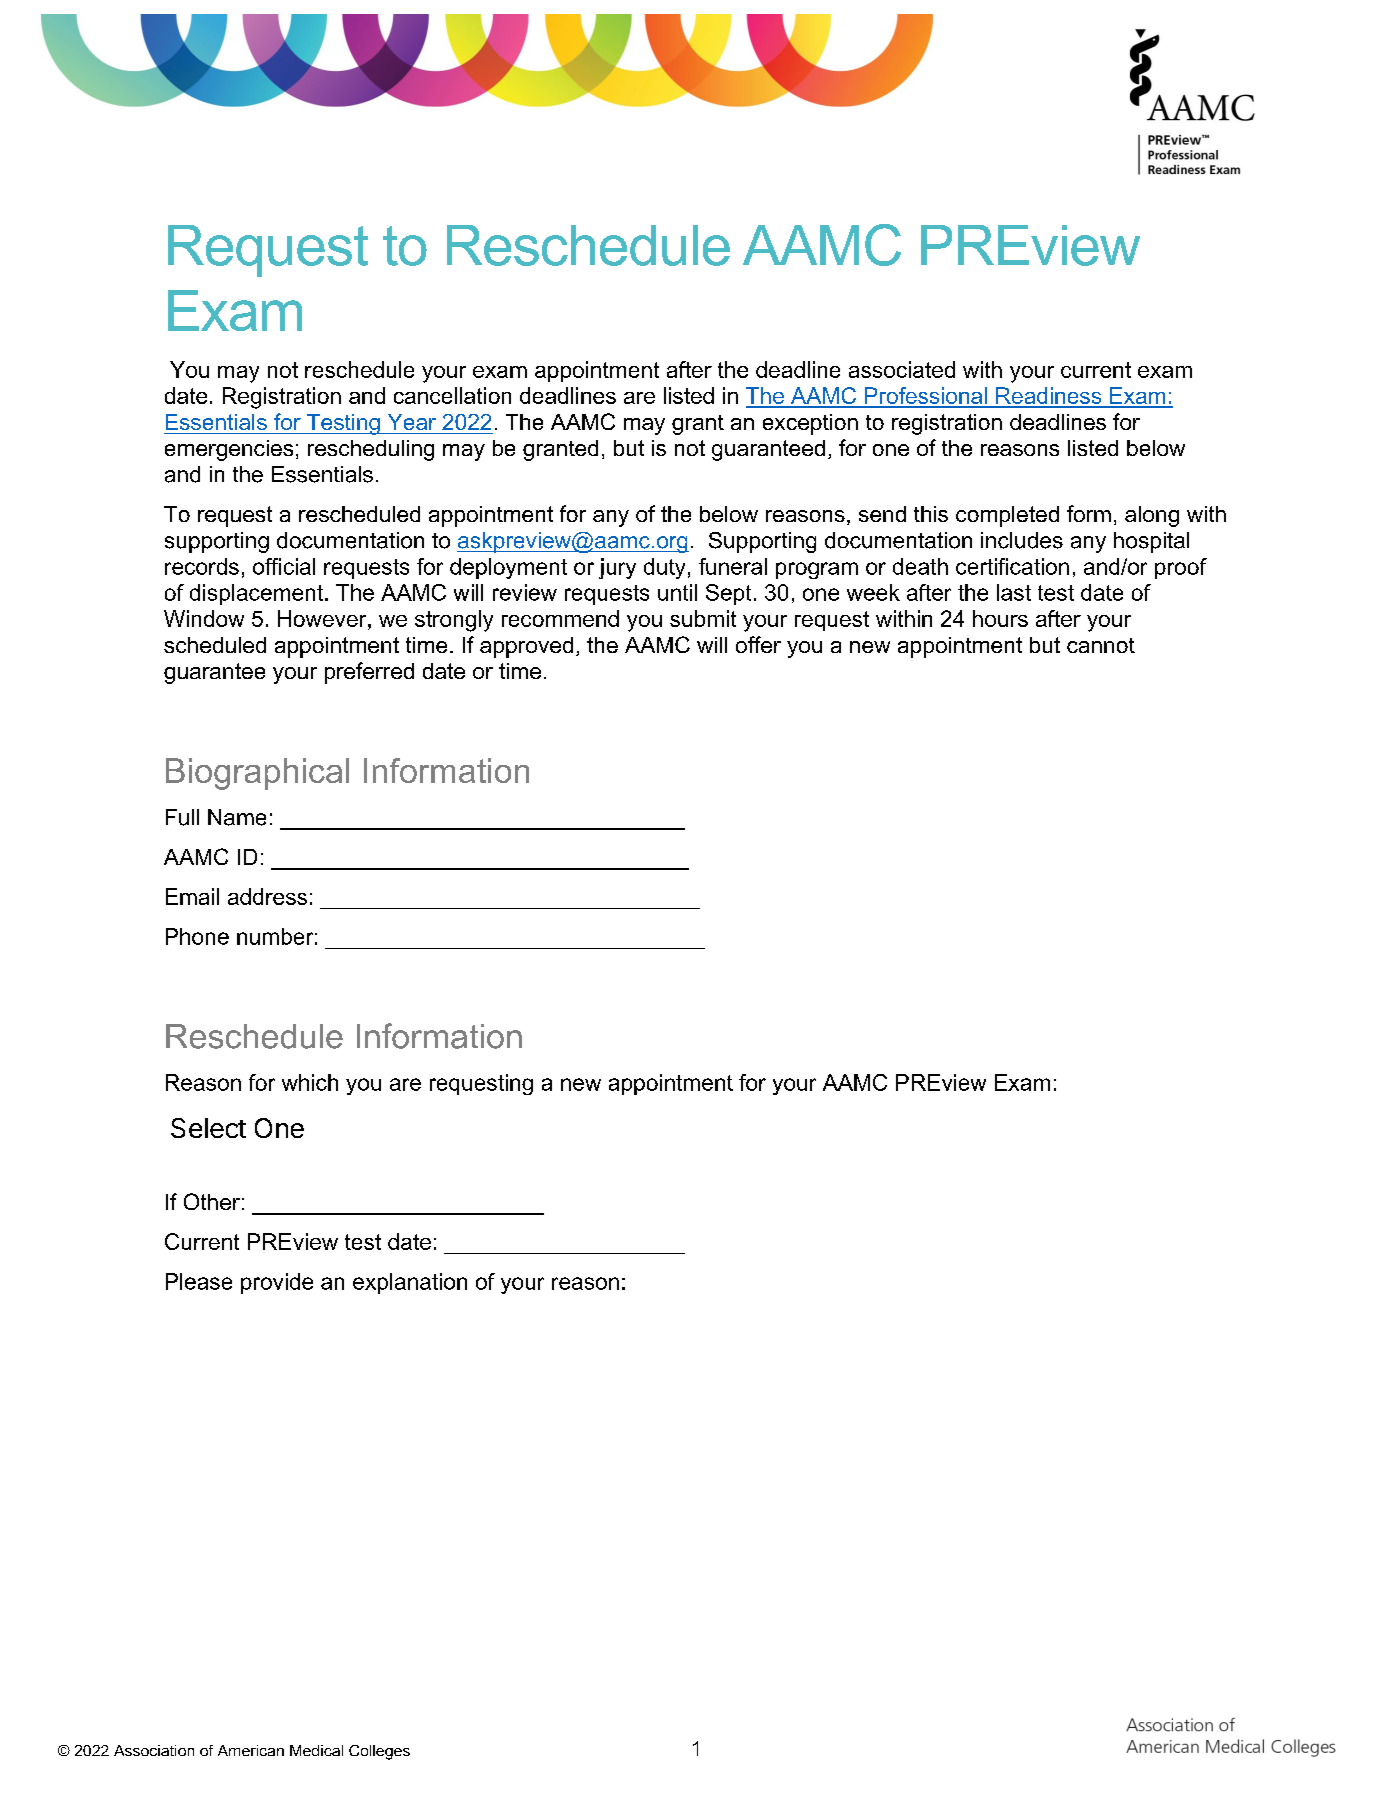  I want to click on cannot, so click(1101, 645).
